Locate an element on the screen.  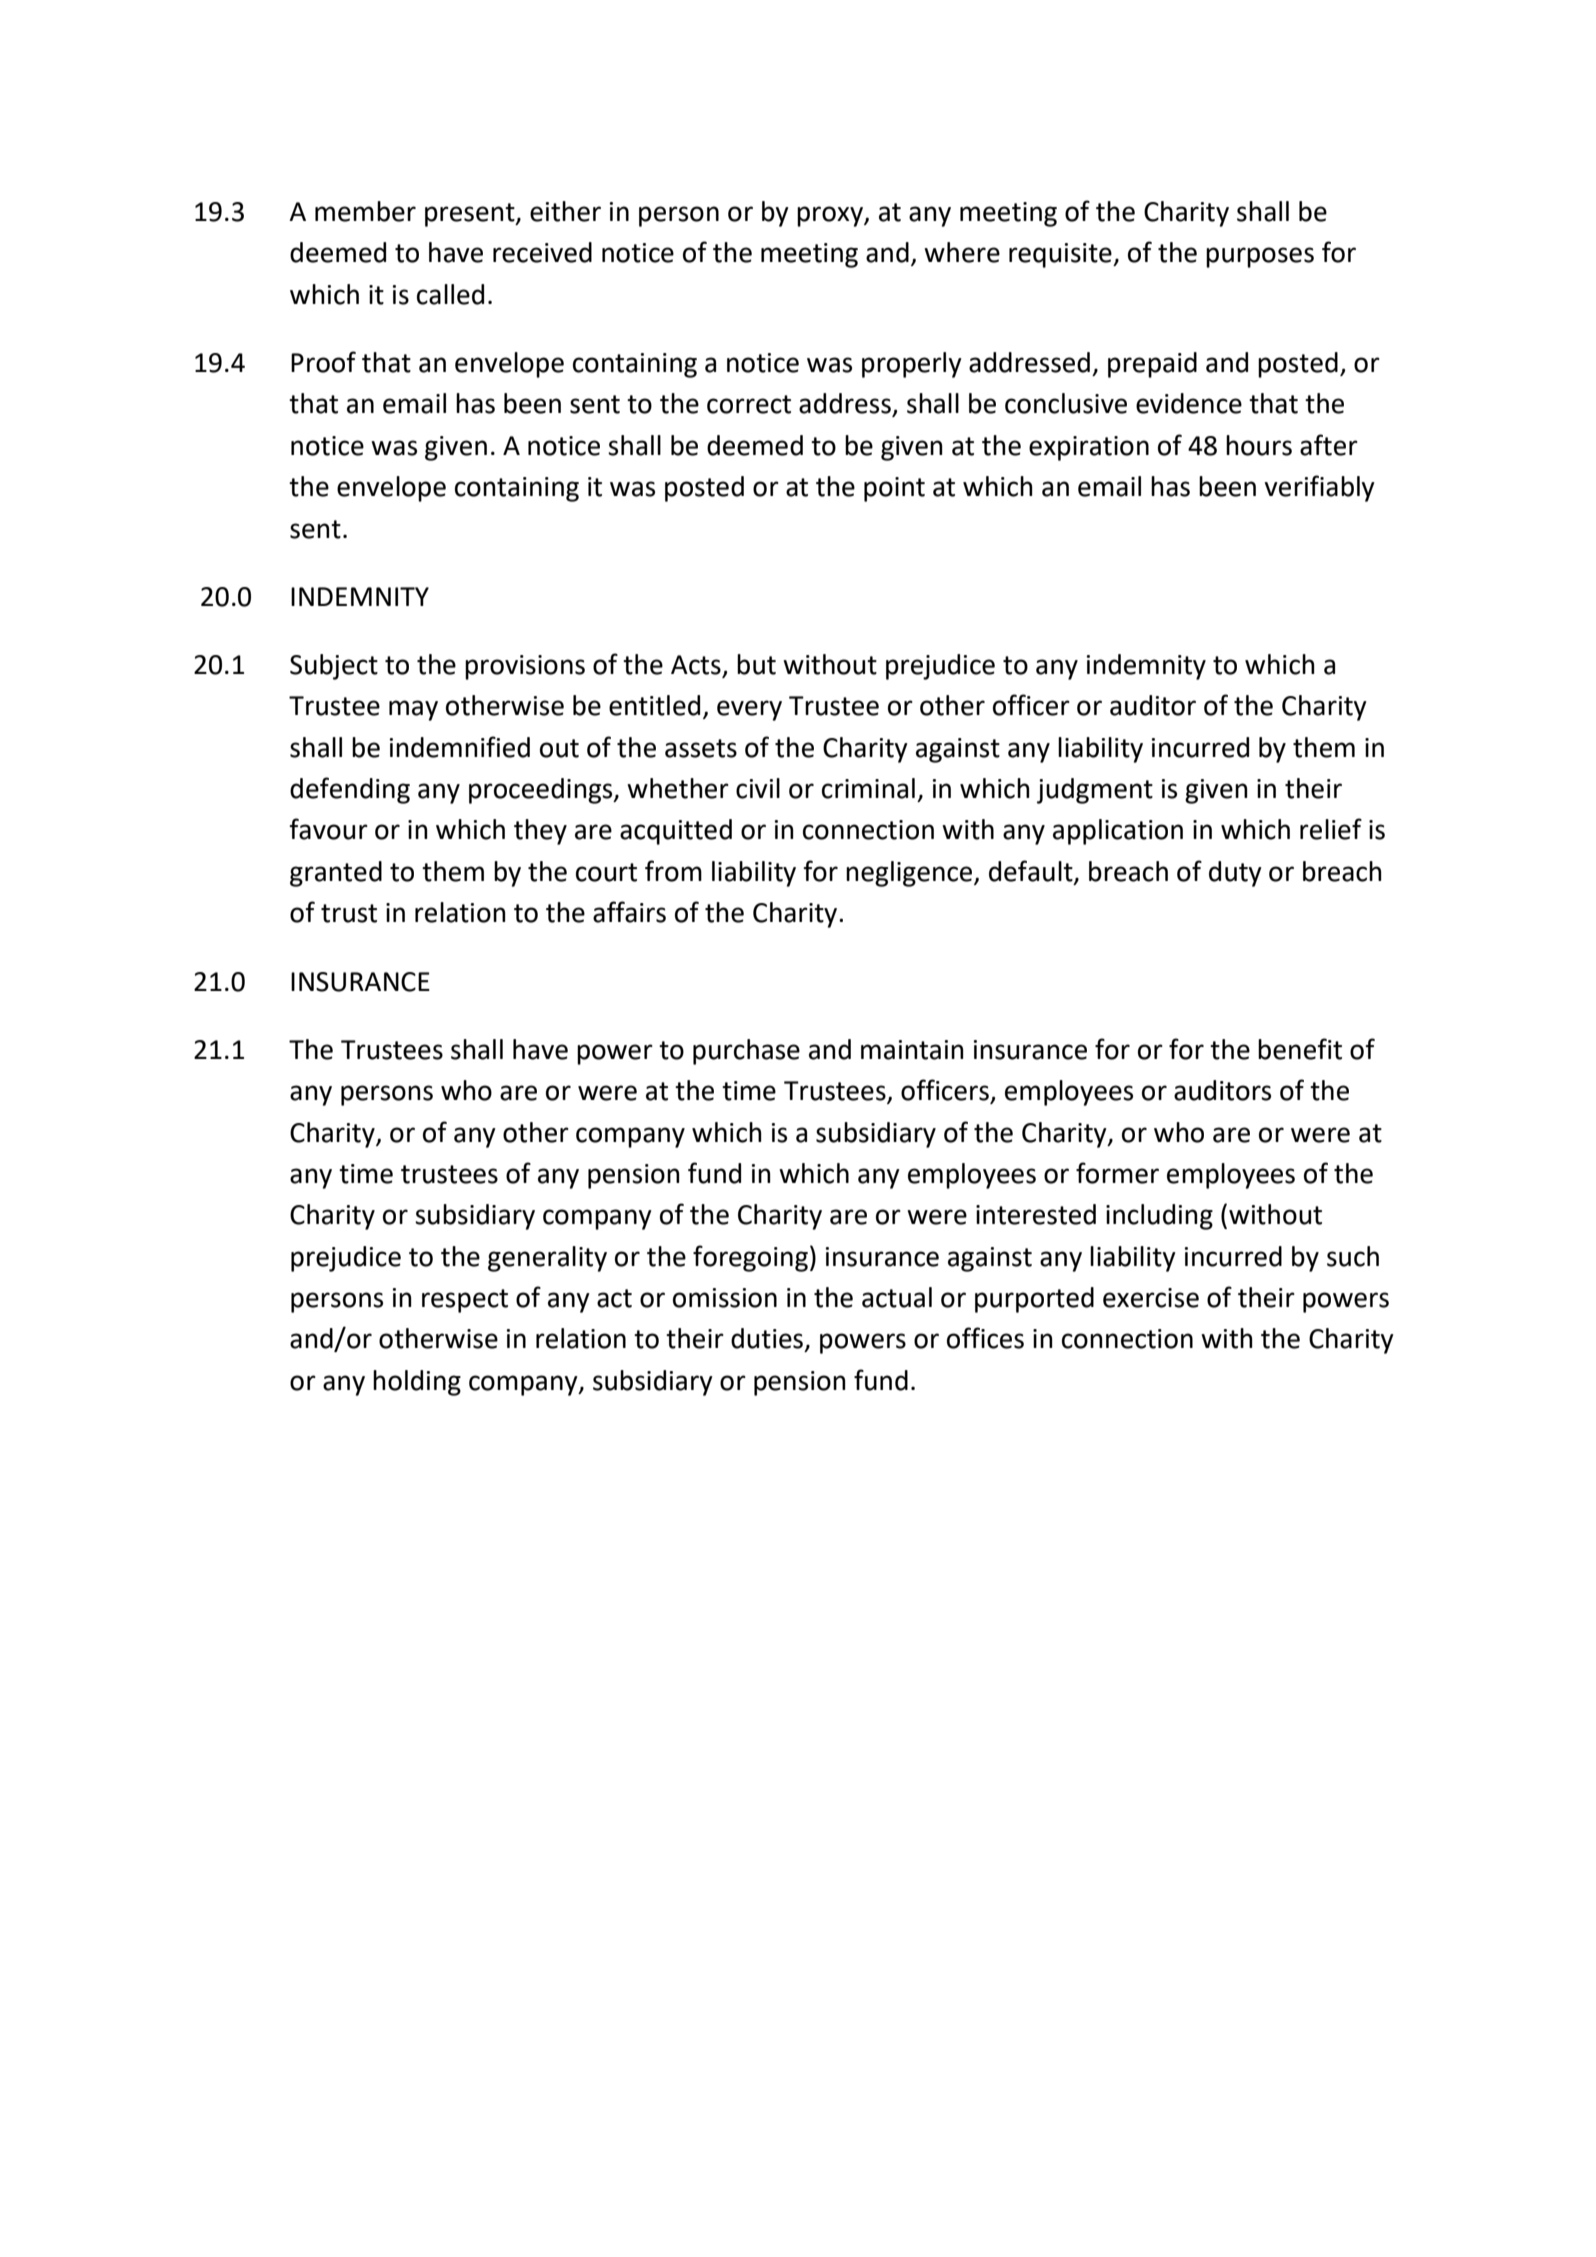
proxy is located at coordinates (831, 216).
